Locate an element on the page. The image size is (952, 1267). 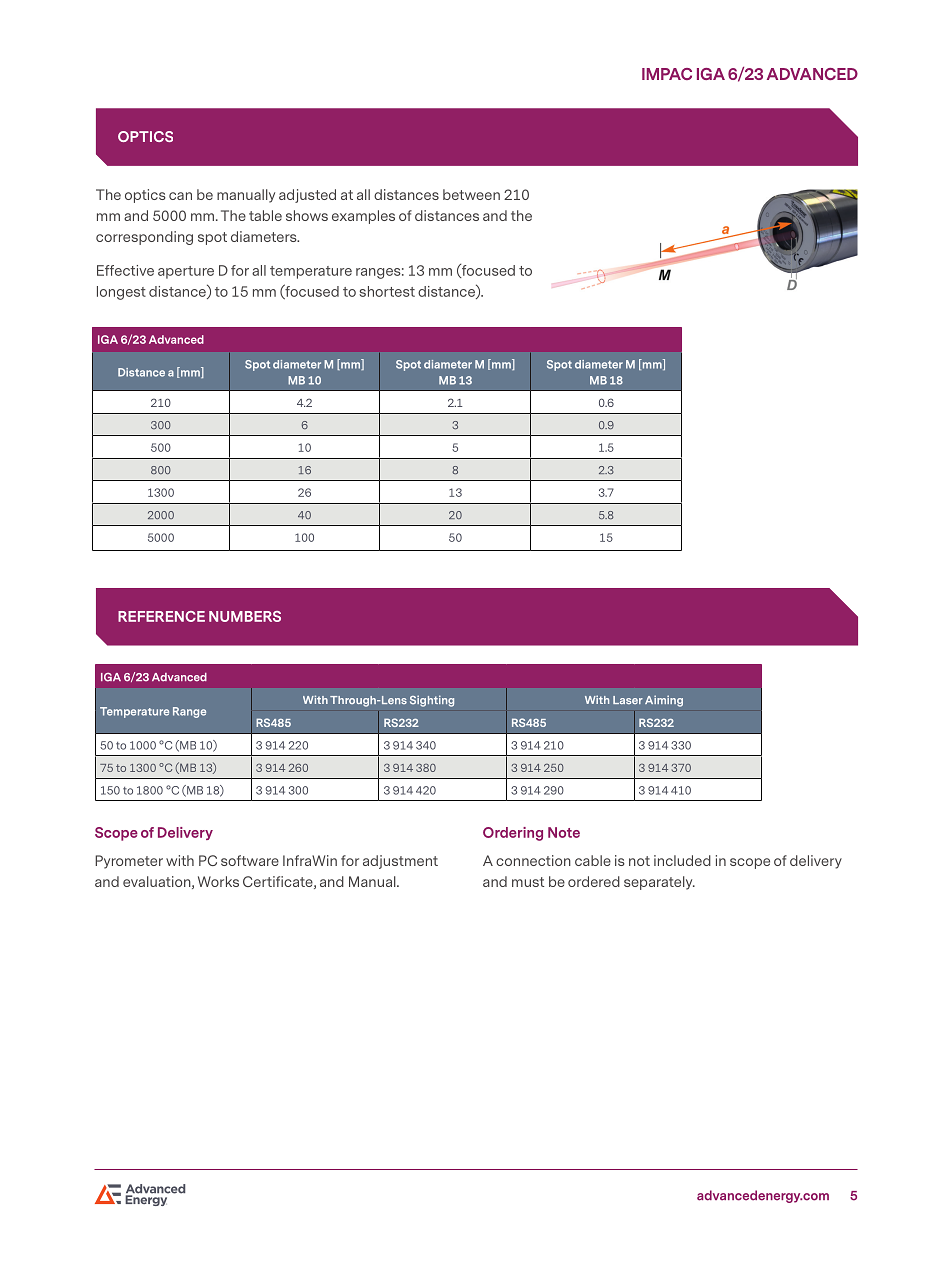
can is located at coordinates (180, 196).
